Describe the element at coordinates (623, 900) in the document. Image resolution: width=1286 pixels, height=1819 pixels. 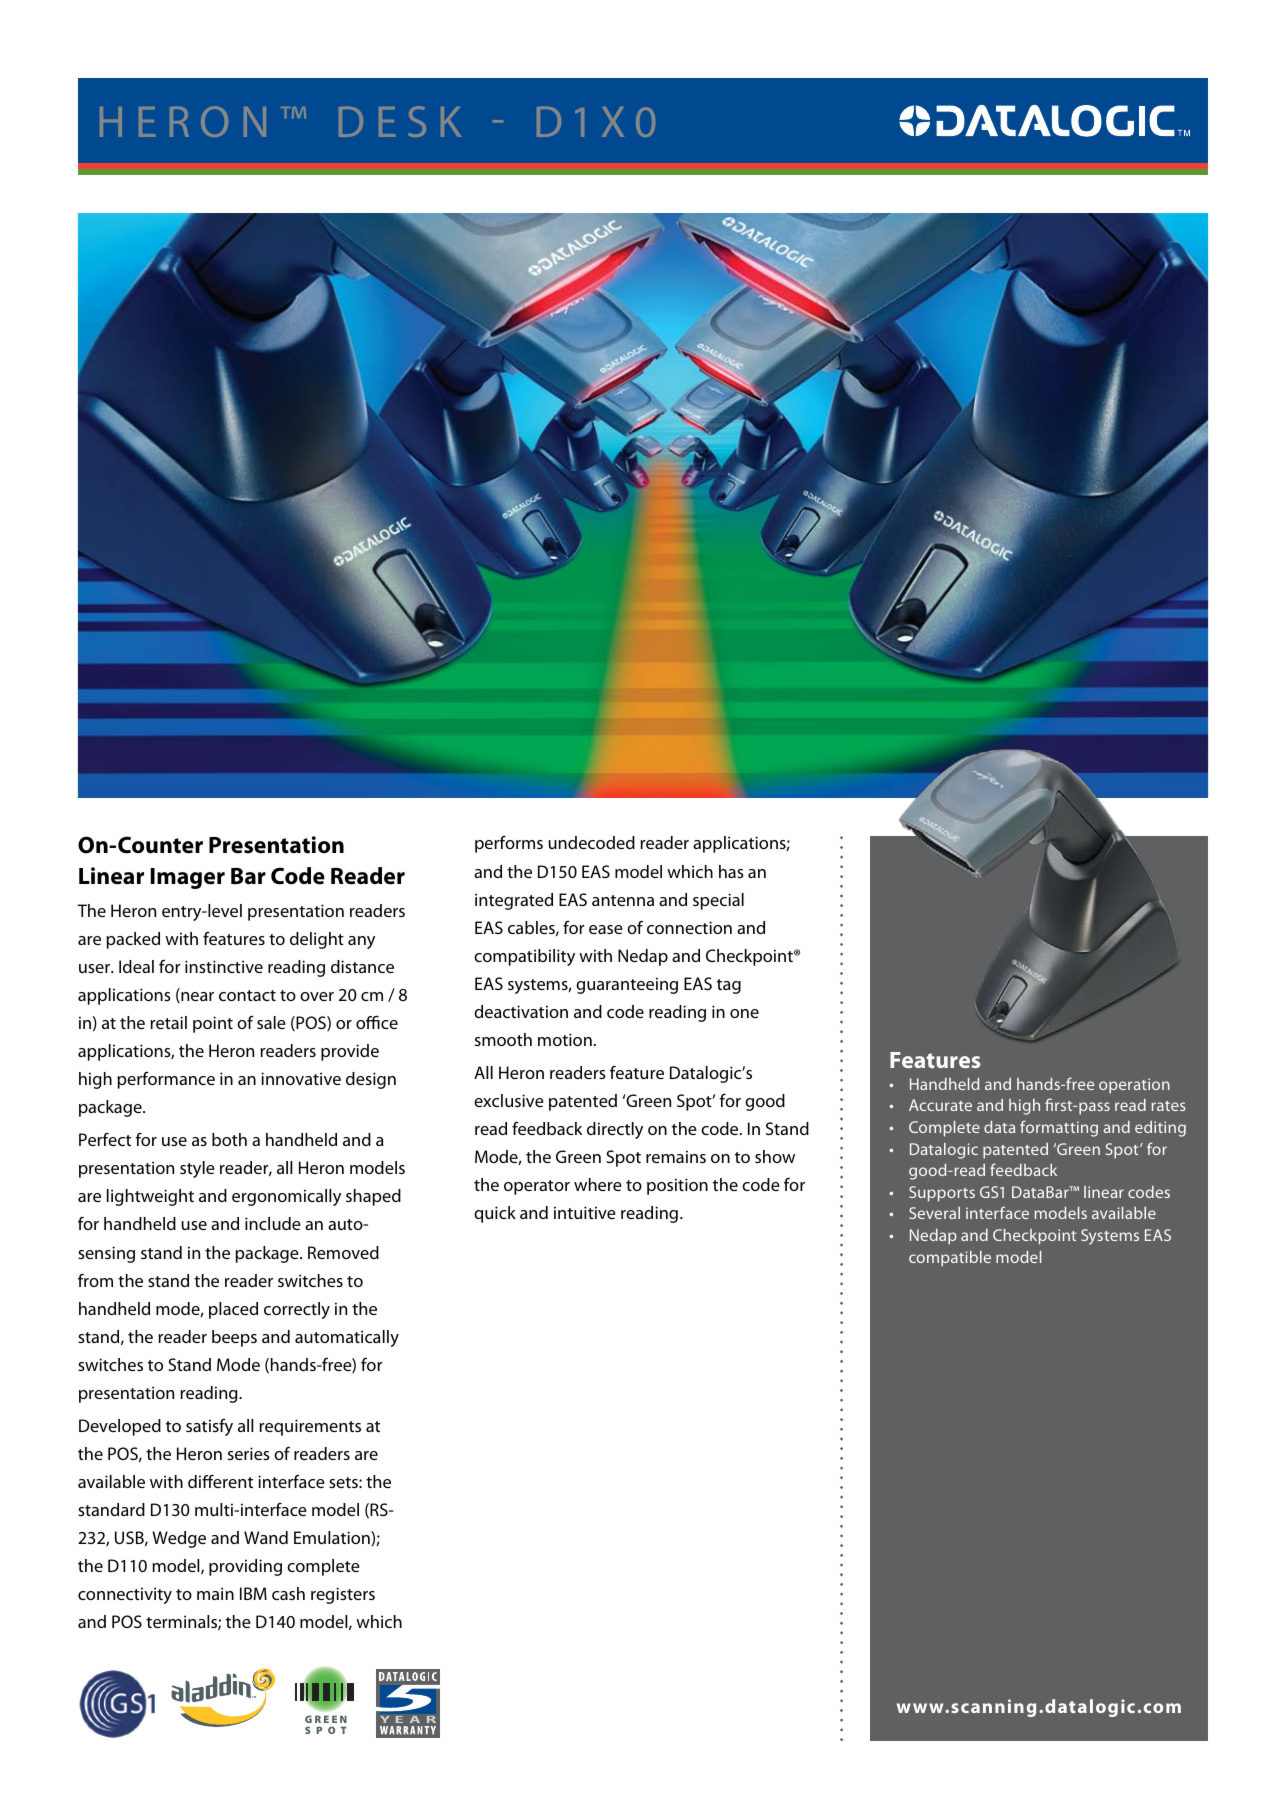
I see `antenna` at that location.
